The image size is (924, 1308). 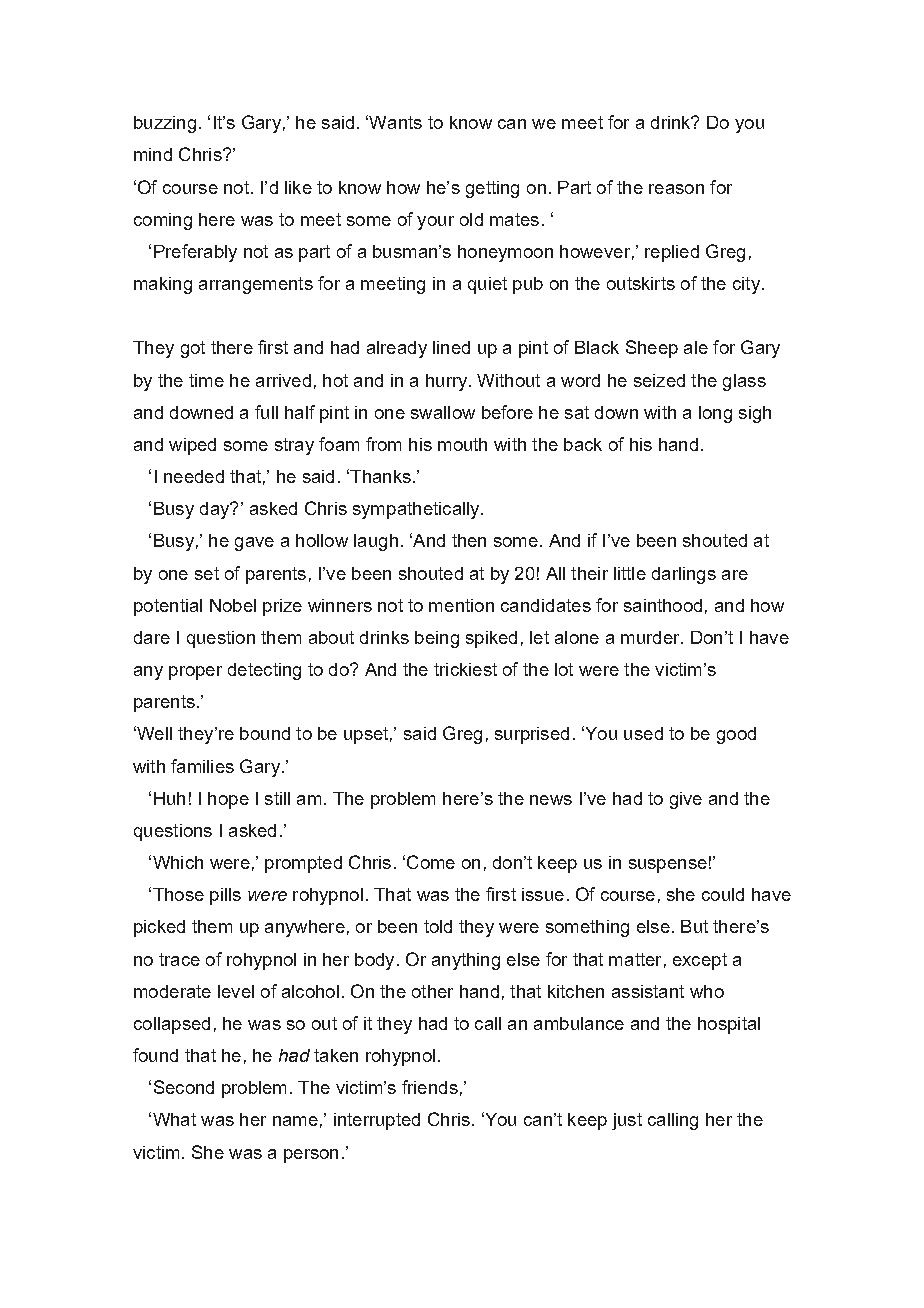 What do you see at coordinates (627, 1121) in the page?
I see `just` at bounding box center [627, 1121].
